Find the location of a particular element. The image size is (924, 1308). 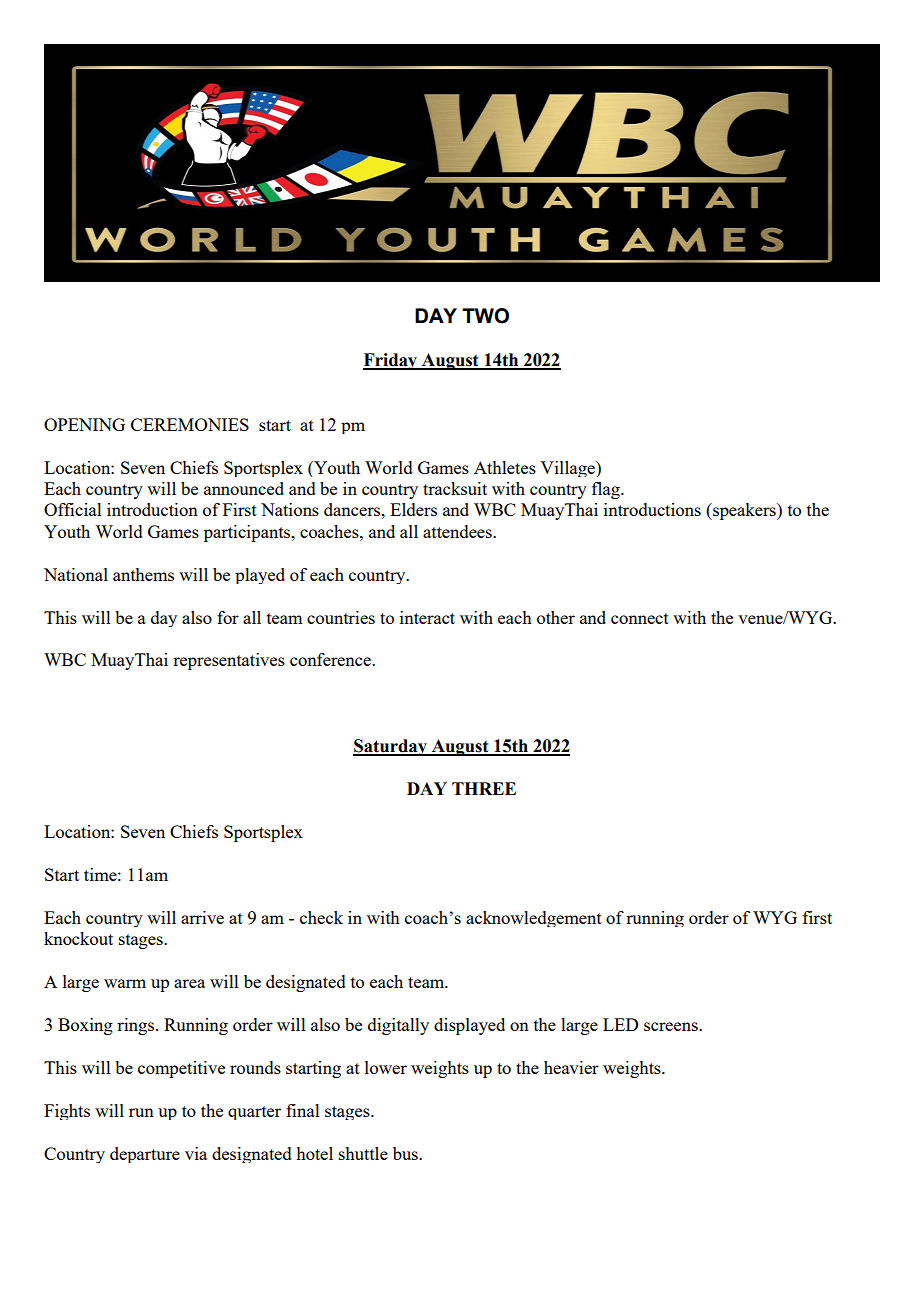

CEREMONIES is located at coordinates (190, 424).
